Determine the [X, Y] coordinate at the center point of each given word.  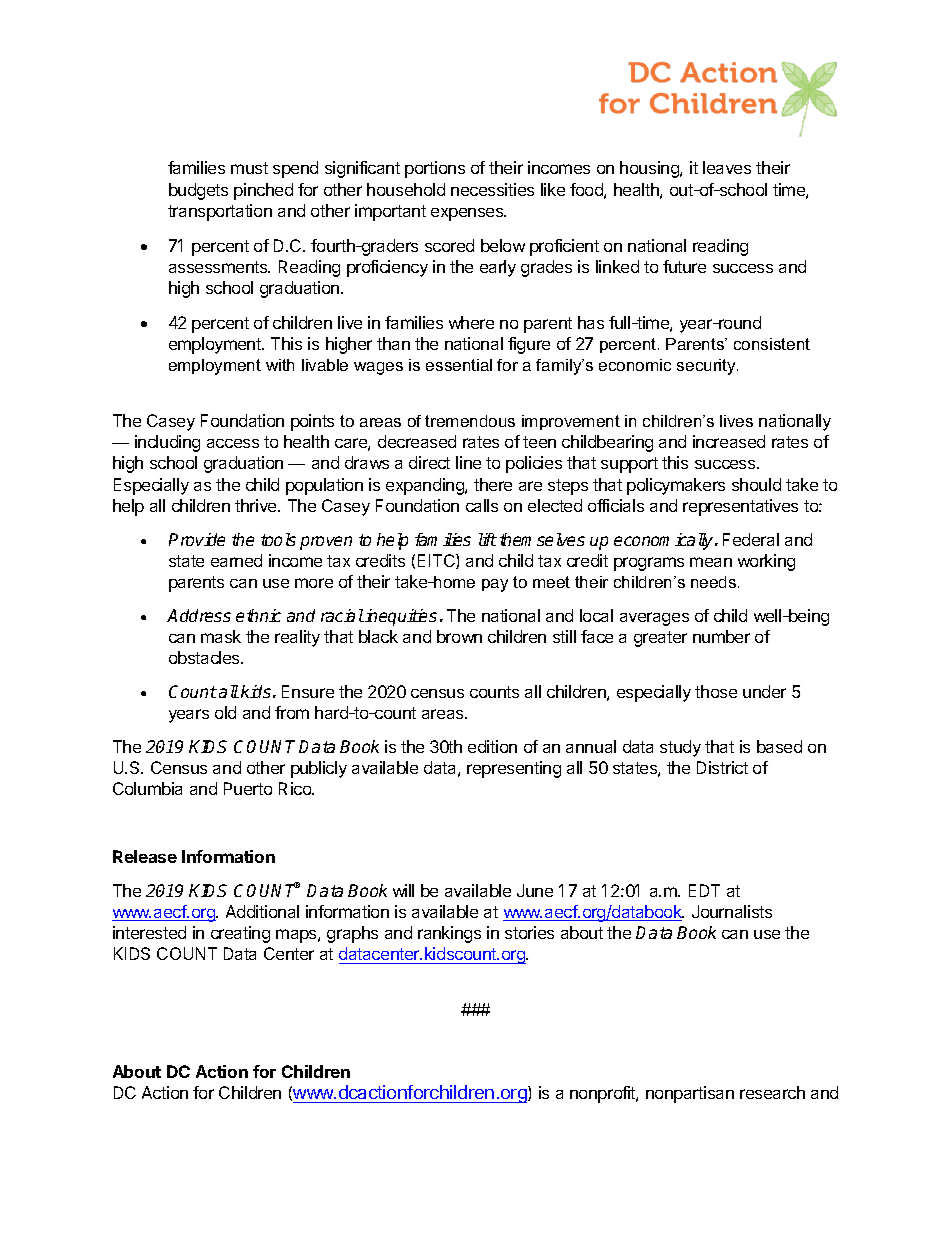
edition [492, 746]
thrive [257, 505]
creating [240, 934]
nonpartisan [690, 1094]
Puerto [248, 788]
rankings [449, 934]
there [493, 484]
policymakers [676, 486]
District [722, 767]
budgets [198, 191]
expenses [468, 214]
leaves [727, 167]
